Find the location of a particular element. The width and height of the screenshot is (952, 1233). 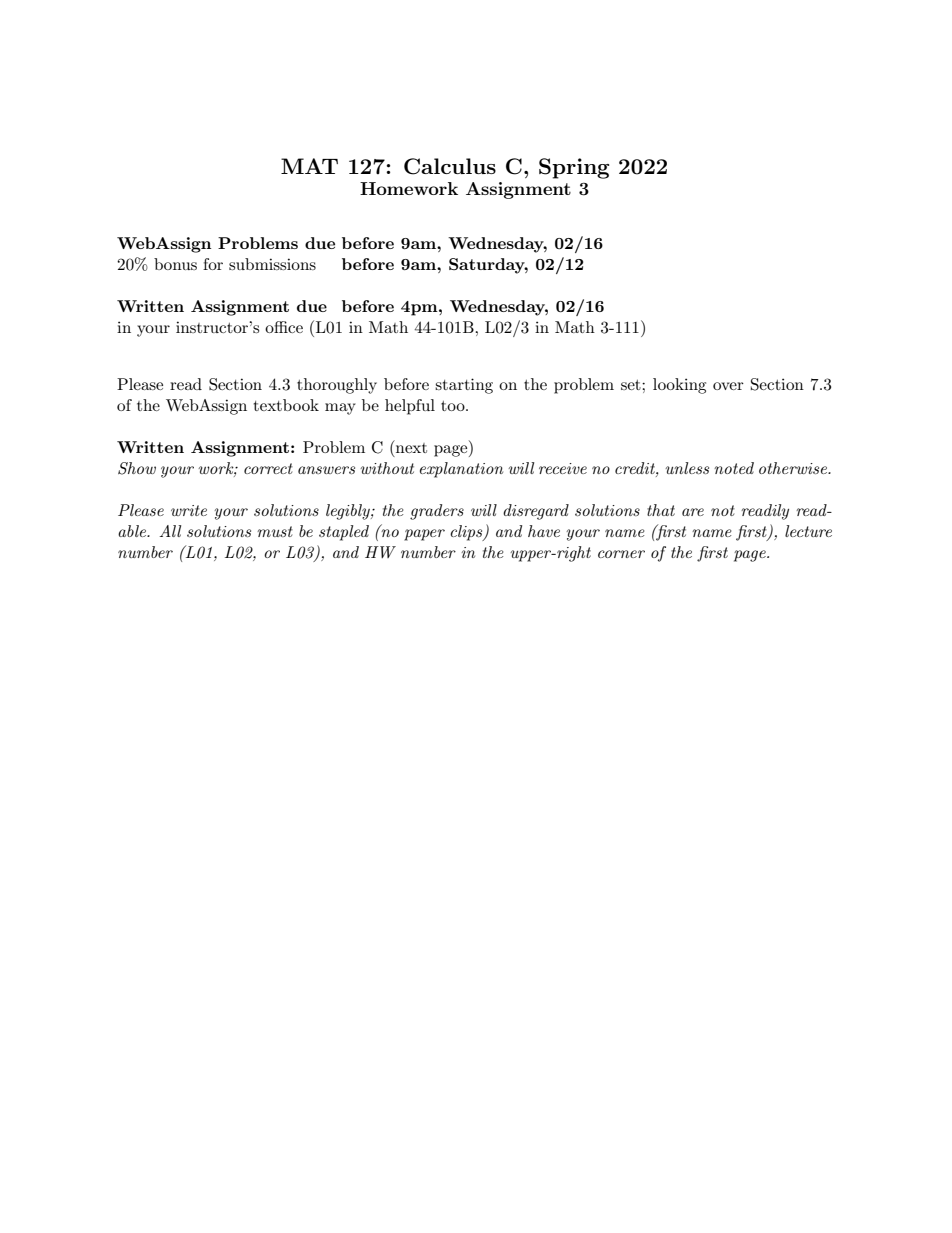

too is located at coordinates (454, 406).
